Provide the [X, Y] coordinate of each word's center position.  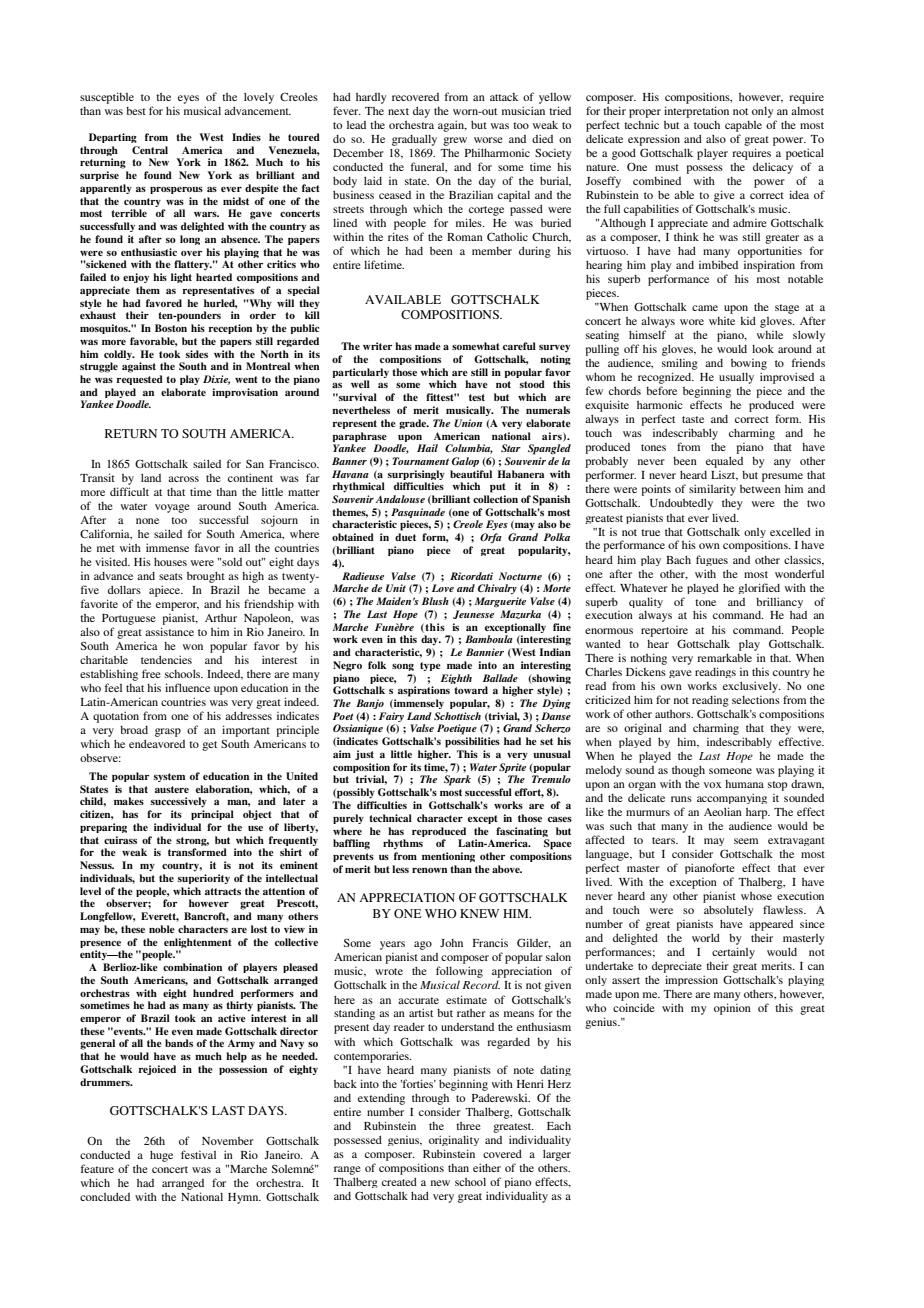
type [430, 666]
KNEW [479, 913]
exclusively [752, 687]
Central [150, 150]
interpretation [696, 112]
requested [140, 380]
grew [455, 141]
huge [161, 1156]
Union [468, 423]
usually [736, 378]
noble [162, 929]
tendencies [166, 659]
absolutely [728, 911]
